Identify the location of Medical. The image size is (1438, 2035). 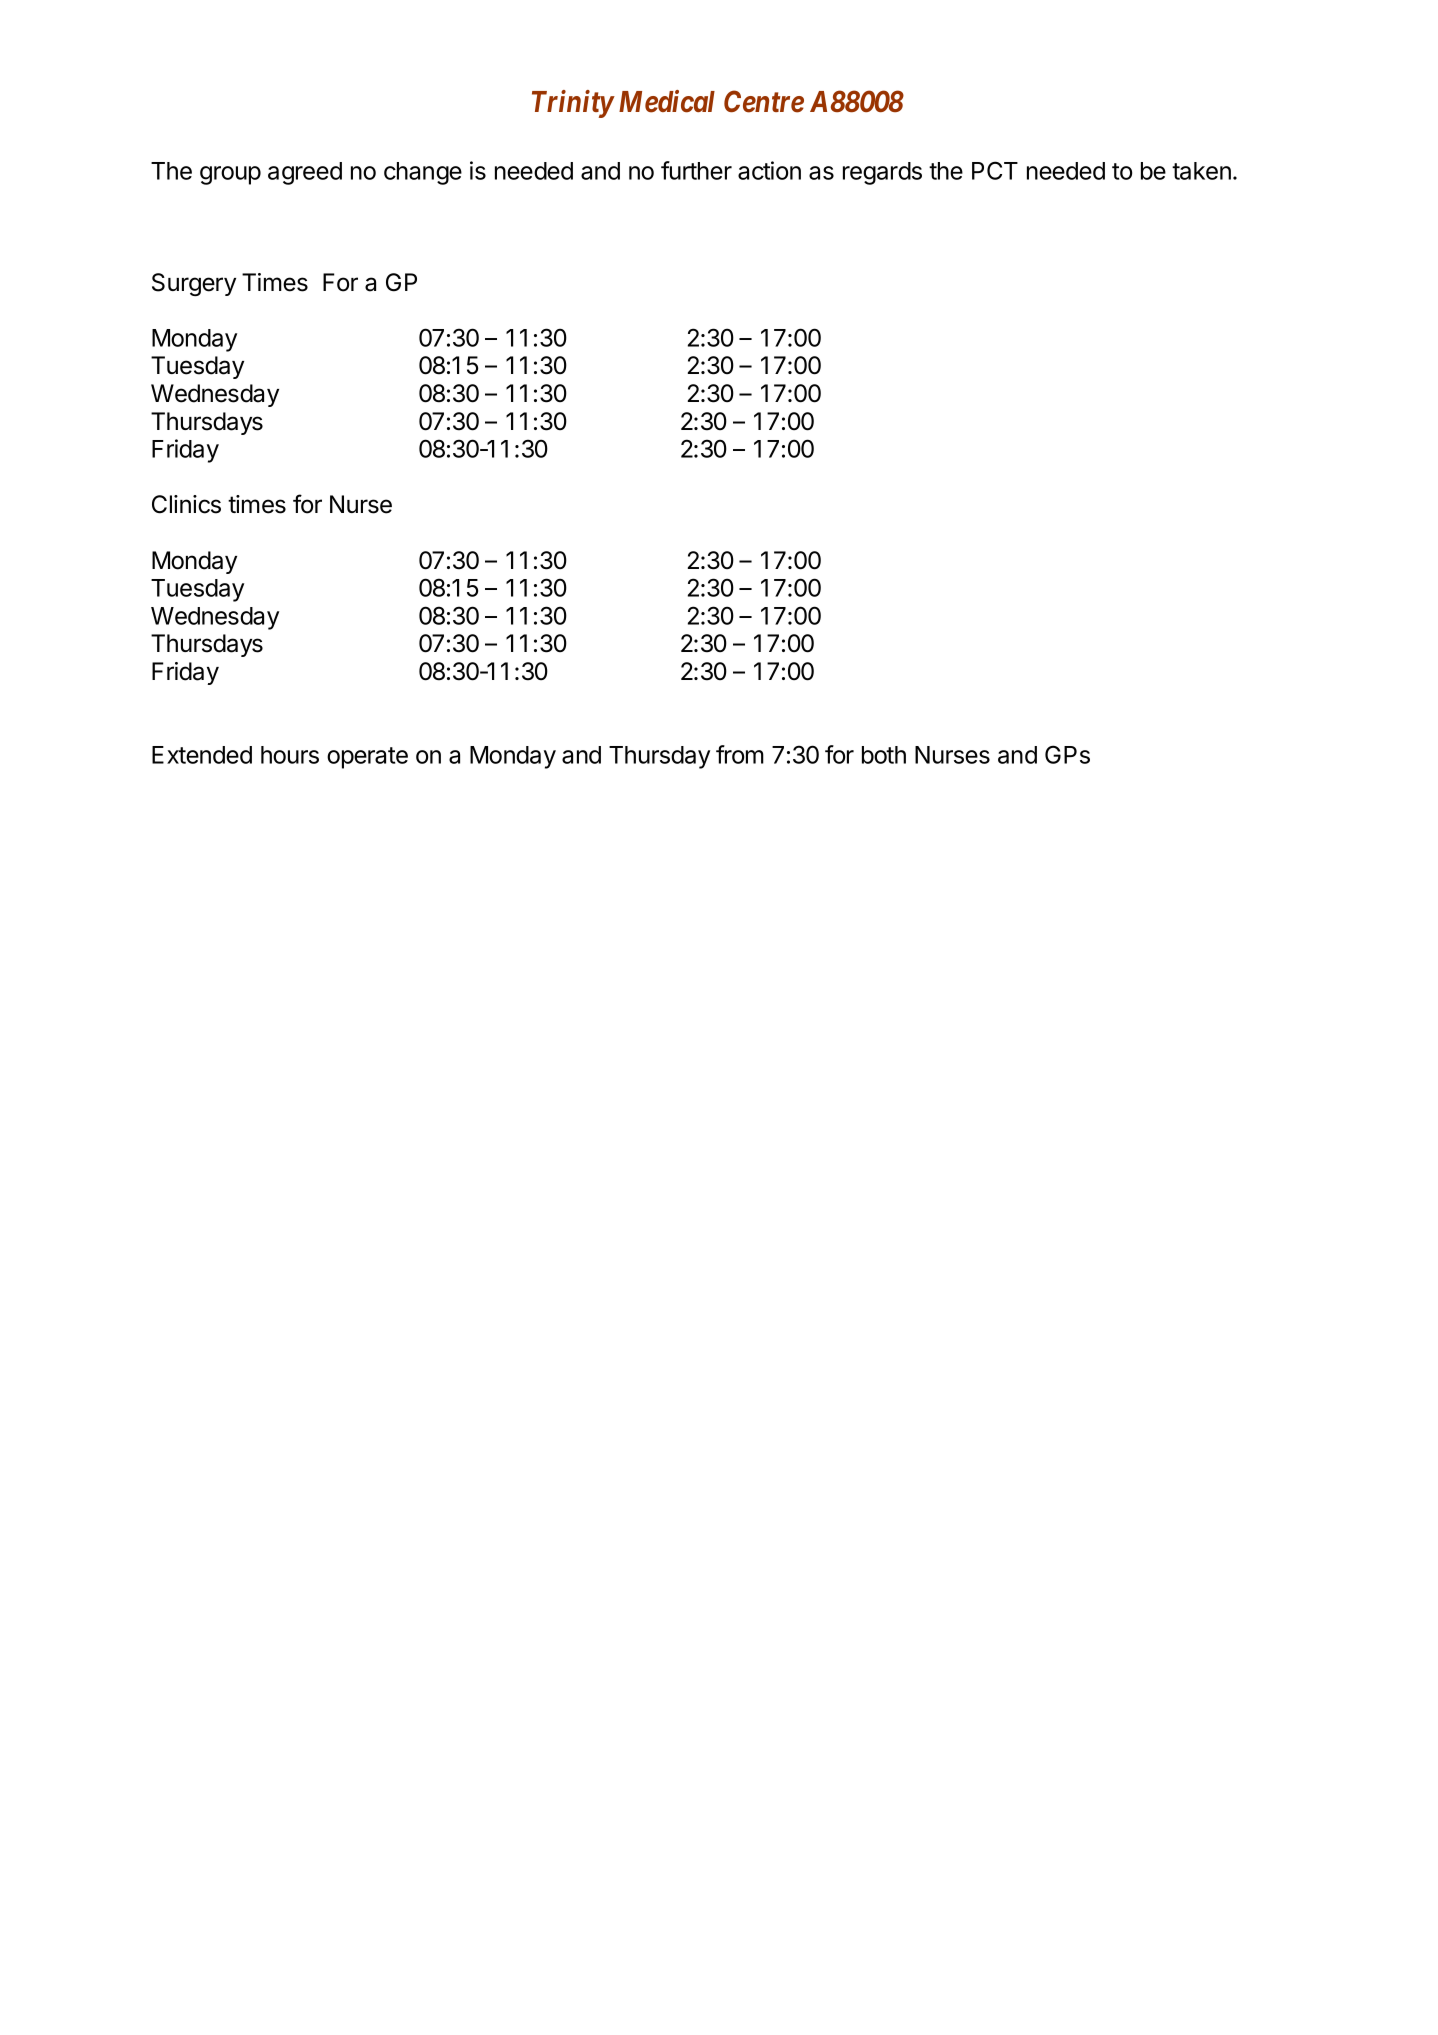
(667, 101).
